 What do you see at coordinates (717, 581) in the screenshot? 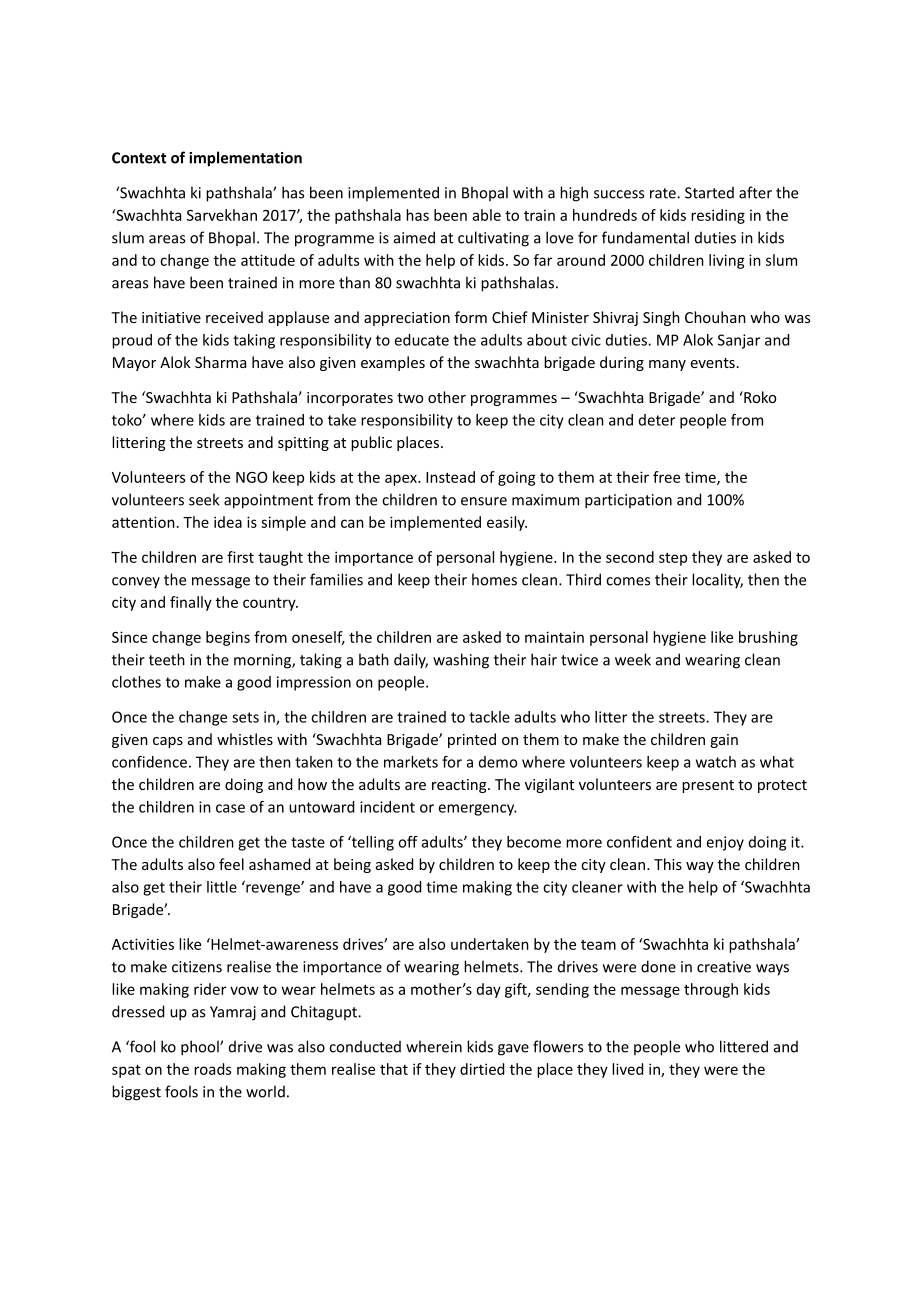
I see `locality` at bounding box center [717, 581].
